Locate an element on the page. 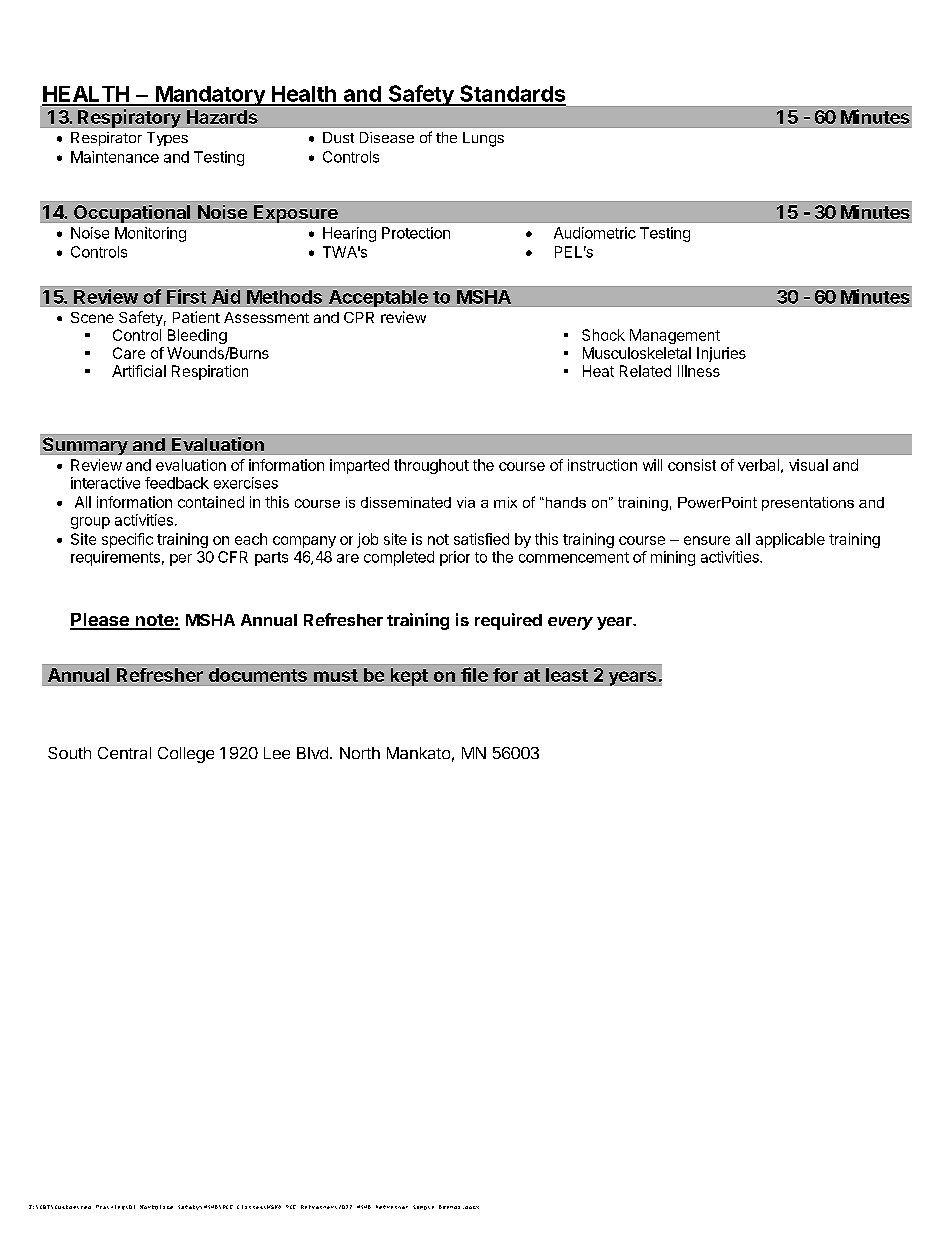 Image resolution: width=952 pixels, height=1233 pixels. North is located at coordinates (360, 753).
